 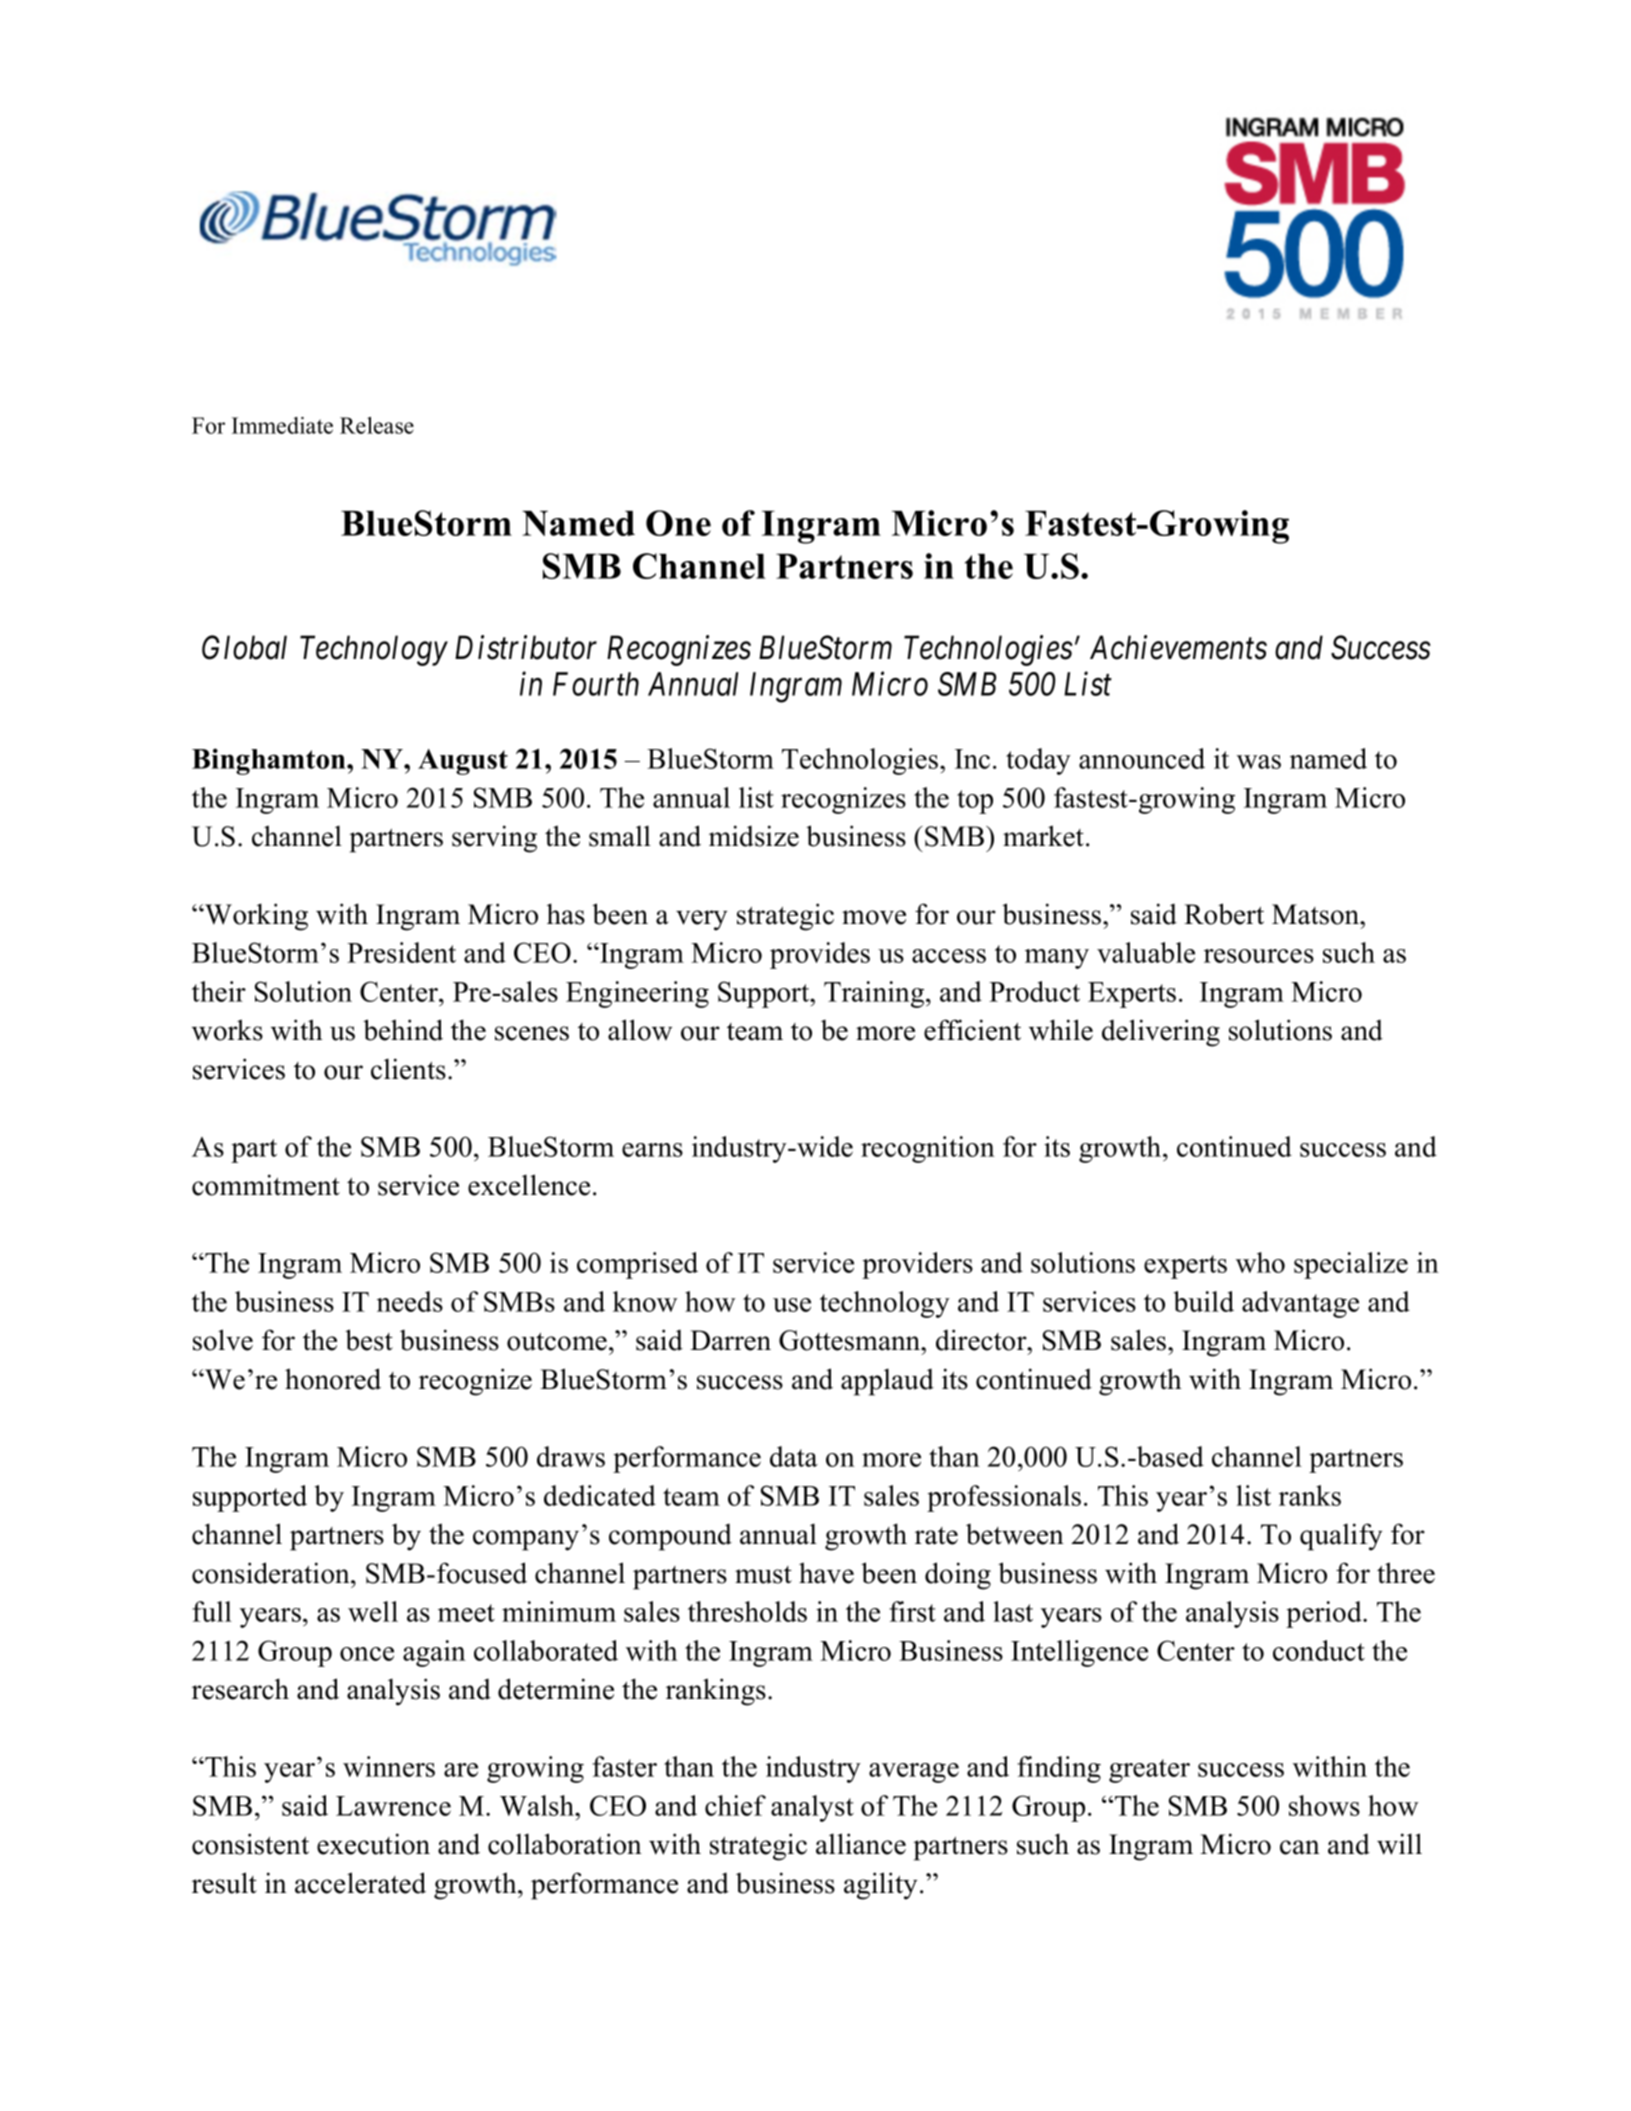 I want to click on Achievements, so click(x=1178, y=647).
